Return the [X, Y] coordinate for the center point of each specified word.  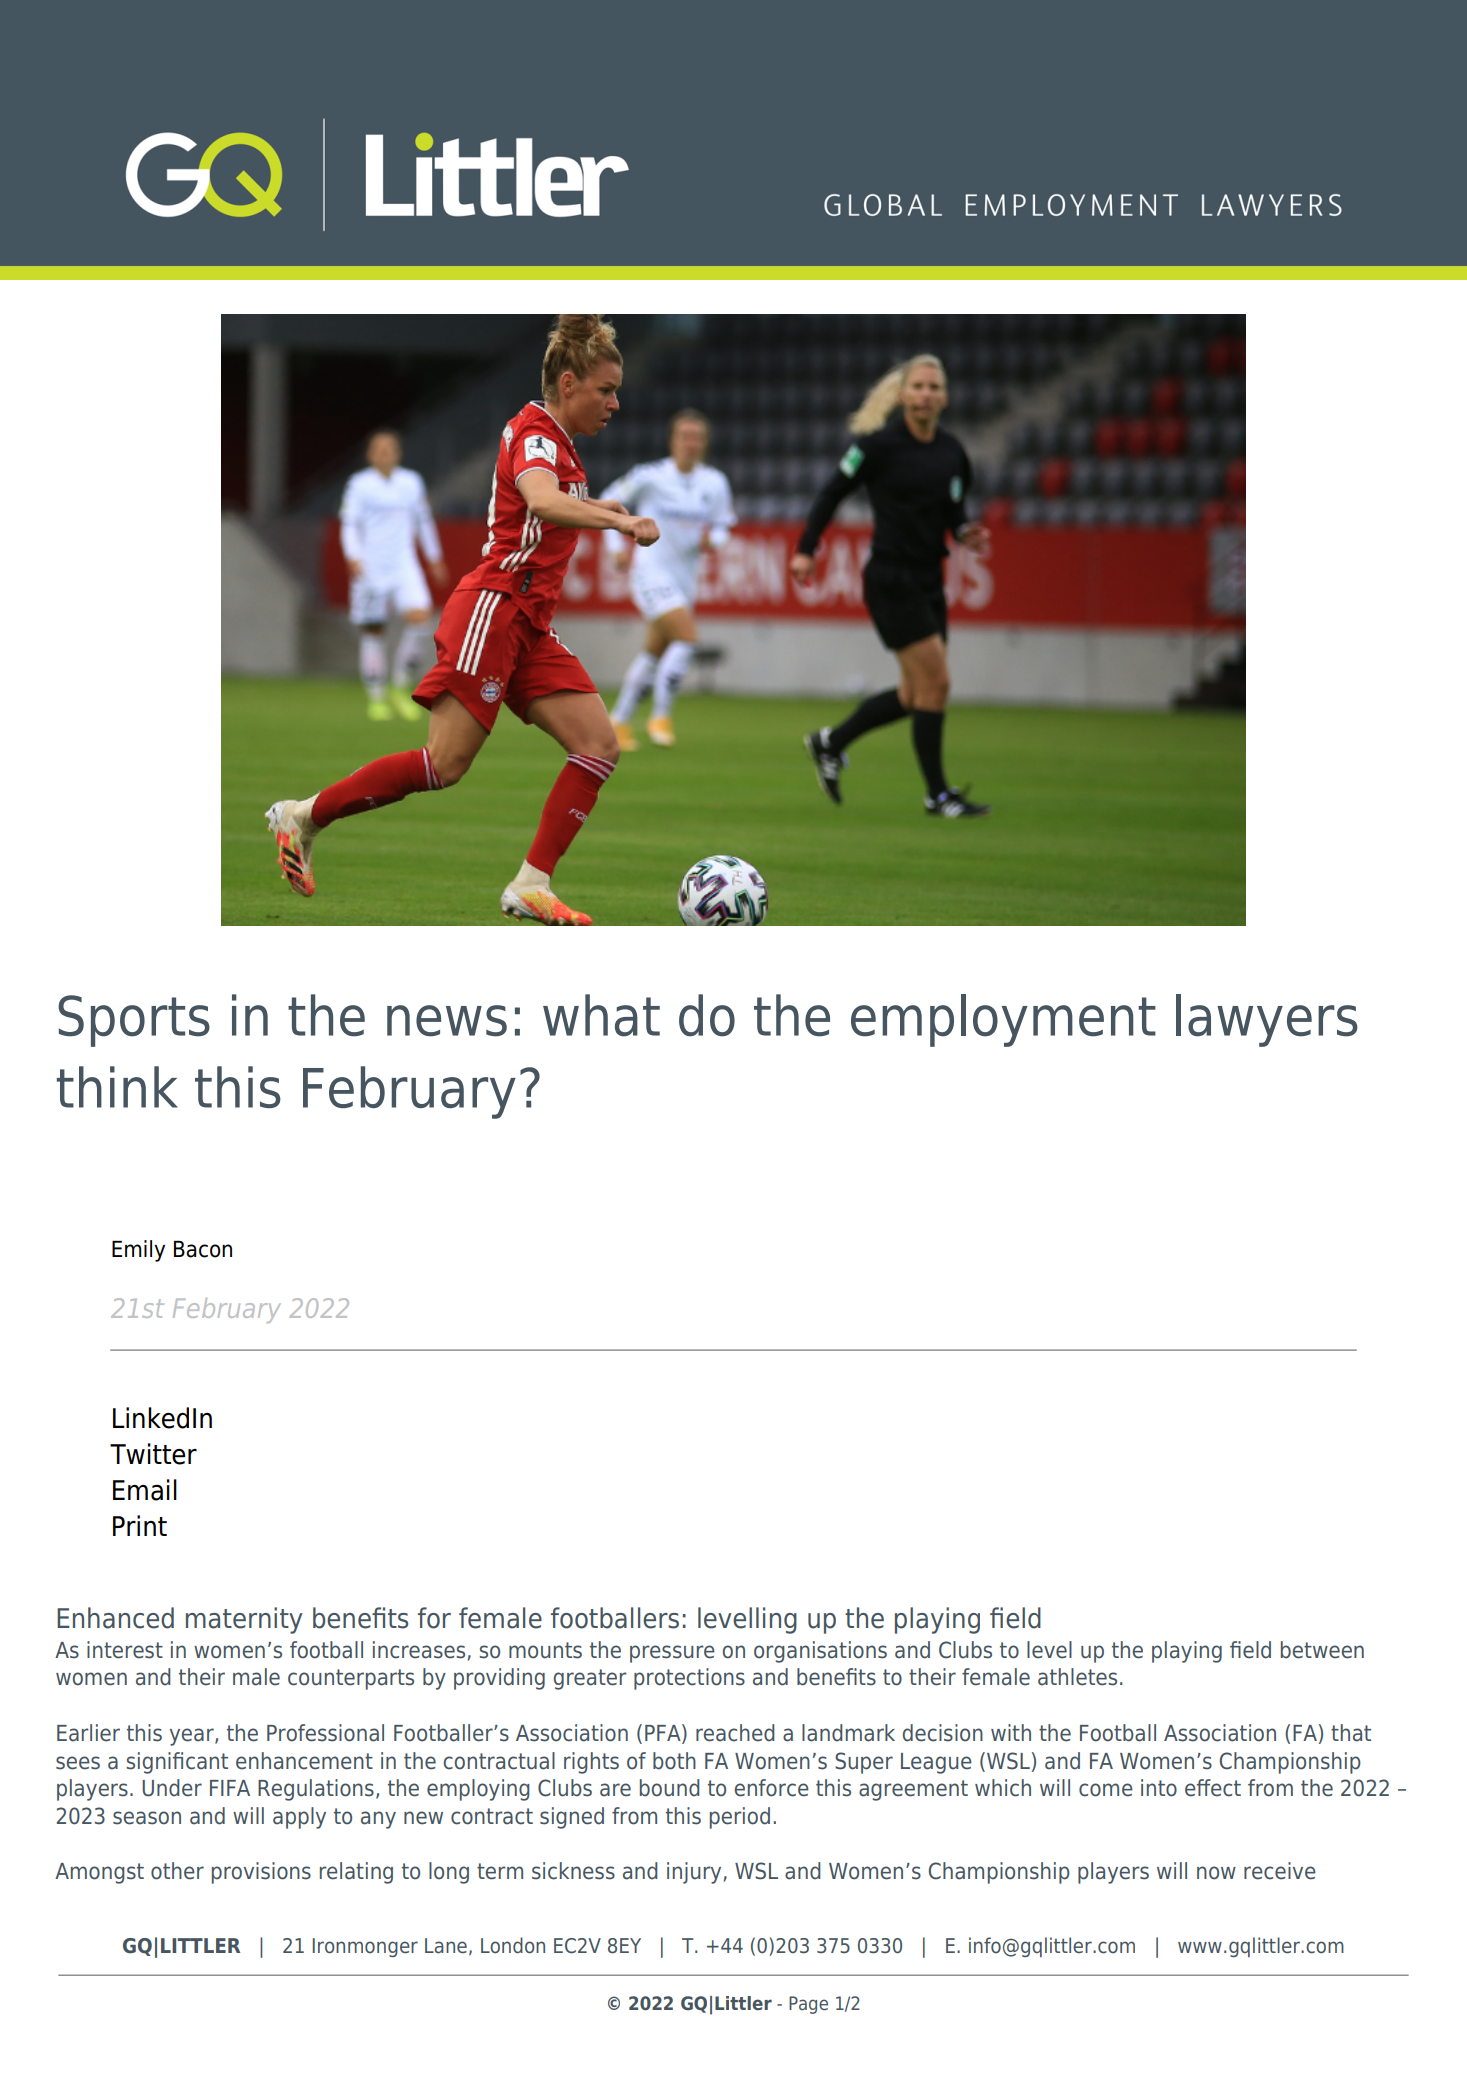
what [601, 1015]
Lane [446, 1946]
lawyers [1267, 1020]
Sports [134, 1021]
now [1216, 1873]
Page [808, 2005]
